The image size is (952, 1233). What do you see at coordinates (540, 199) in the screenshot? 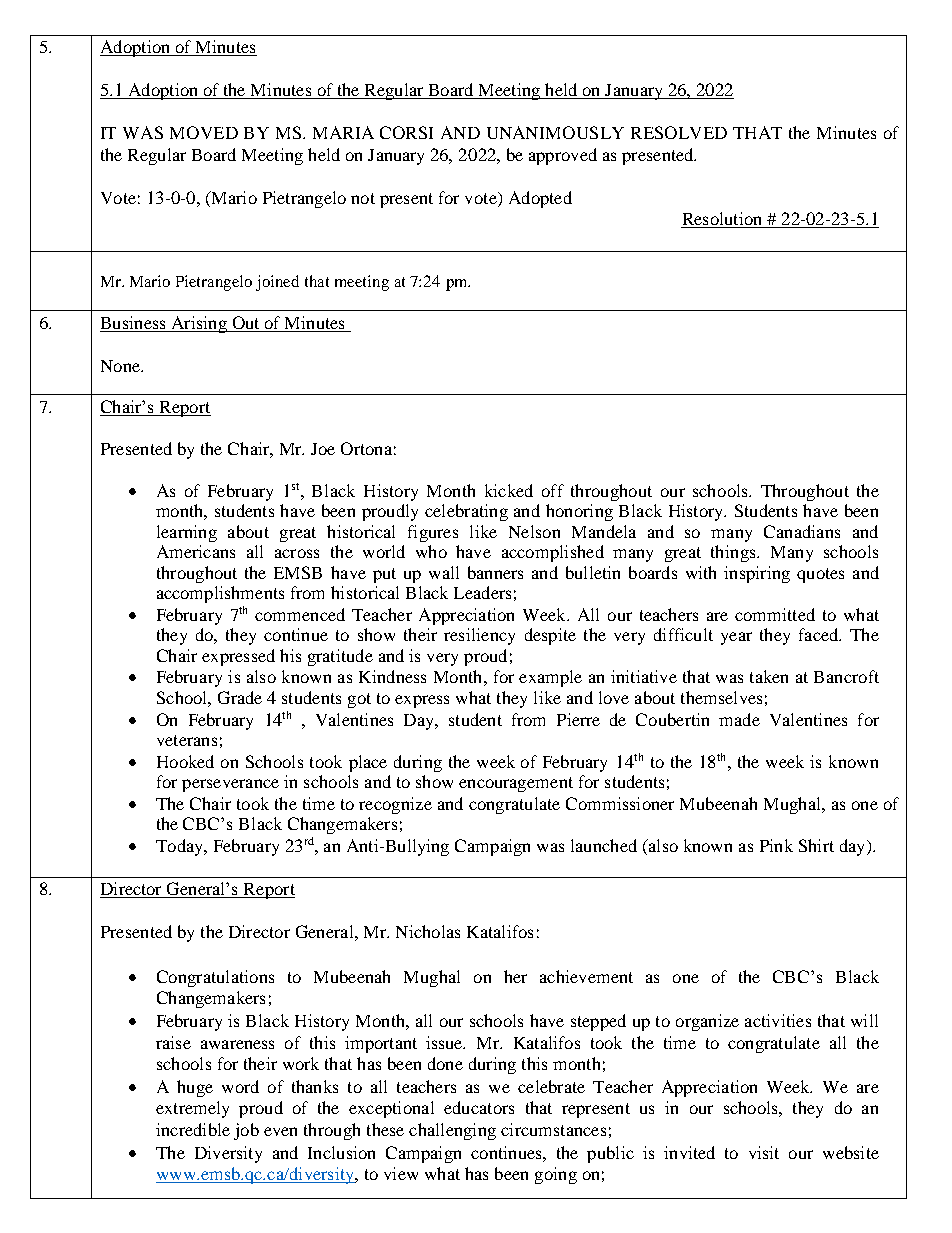
I see `Adopted` at bounding box center [540, 199].
